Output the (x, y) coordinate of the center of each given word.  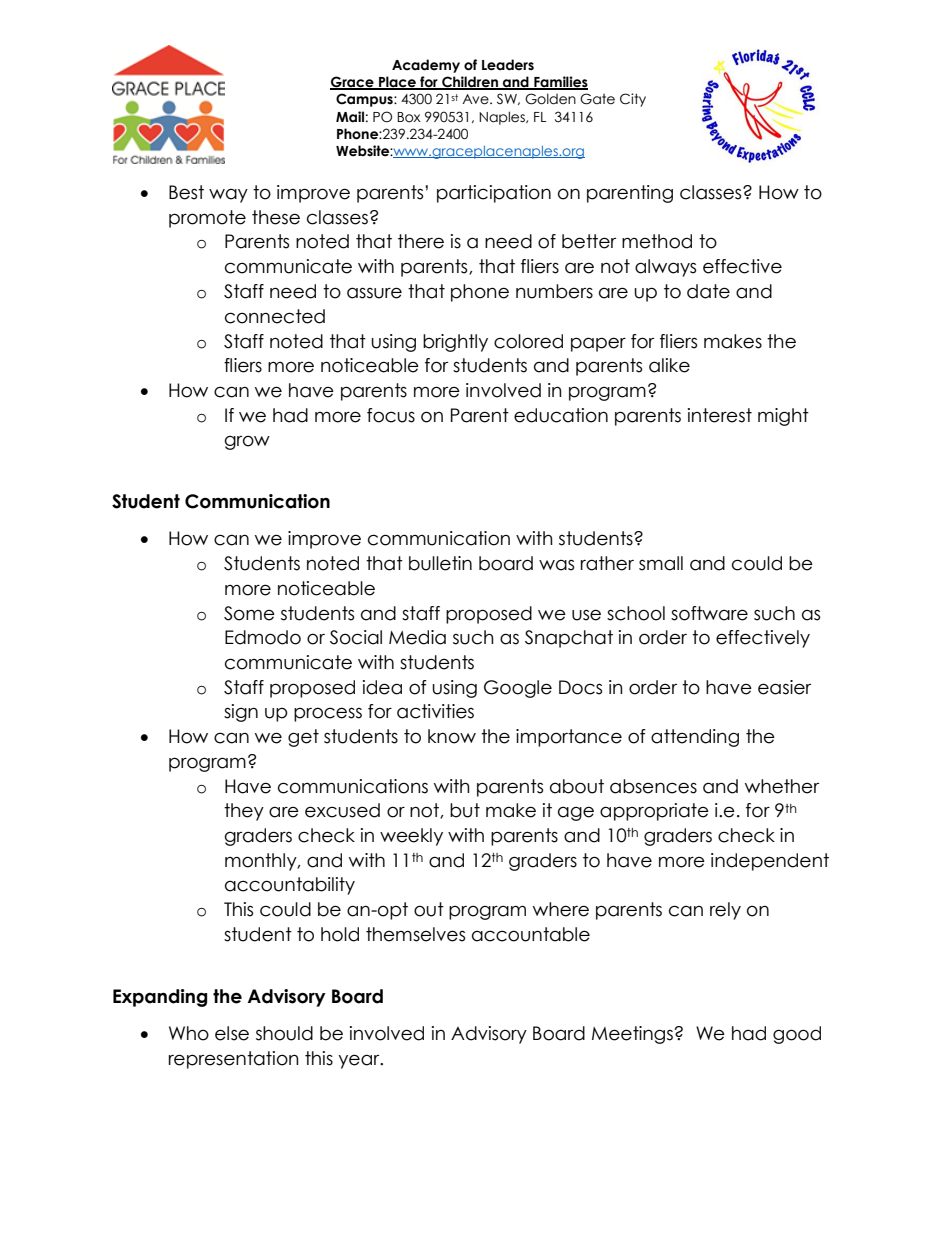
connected (275, 316)
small (661, 563)
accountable (531, 934)
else (232, 1033)
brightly (455, 343)
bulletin (440, 563)
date (708, 291)
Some (249, 613)
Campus (365, 100)
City (633, 100)
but (465, 810)
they (244, 812)
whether (782, 786)
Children (470, 83)
